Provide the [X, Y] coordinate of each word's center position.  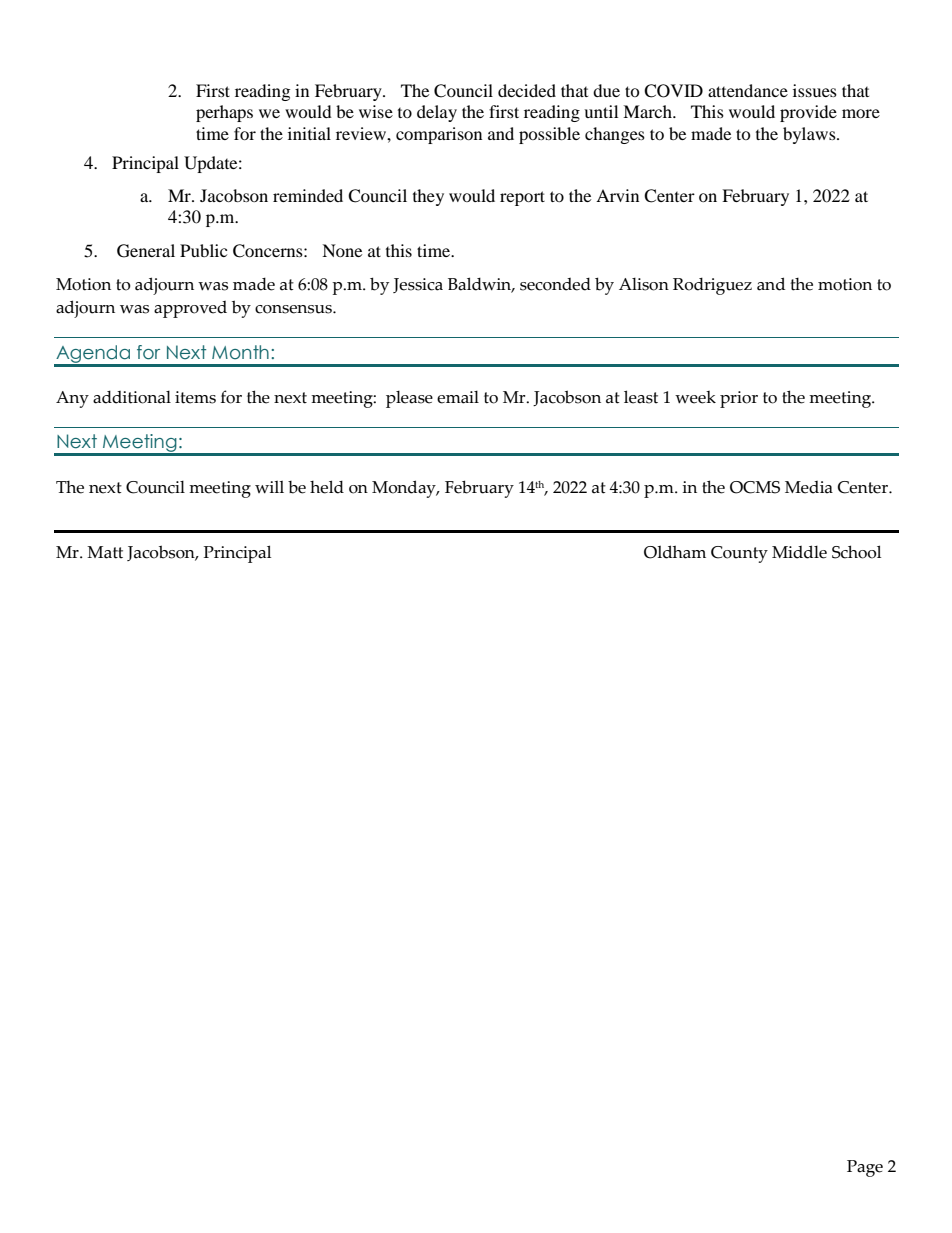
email [458, 397]
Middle [799, 552]
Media [809, 487]
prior [739, 399]
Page [865, 1168]
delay [437, 113]
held [327, 487]
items [195, 397]
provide [808, 113]
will [269, 487]
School [856, 552]
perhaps [224, 113]
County [739, 554]
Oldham [675, 552]
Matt [105, 552]
